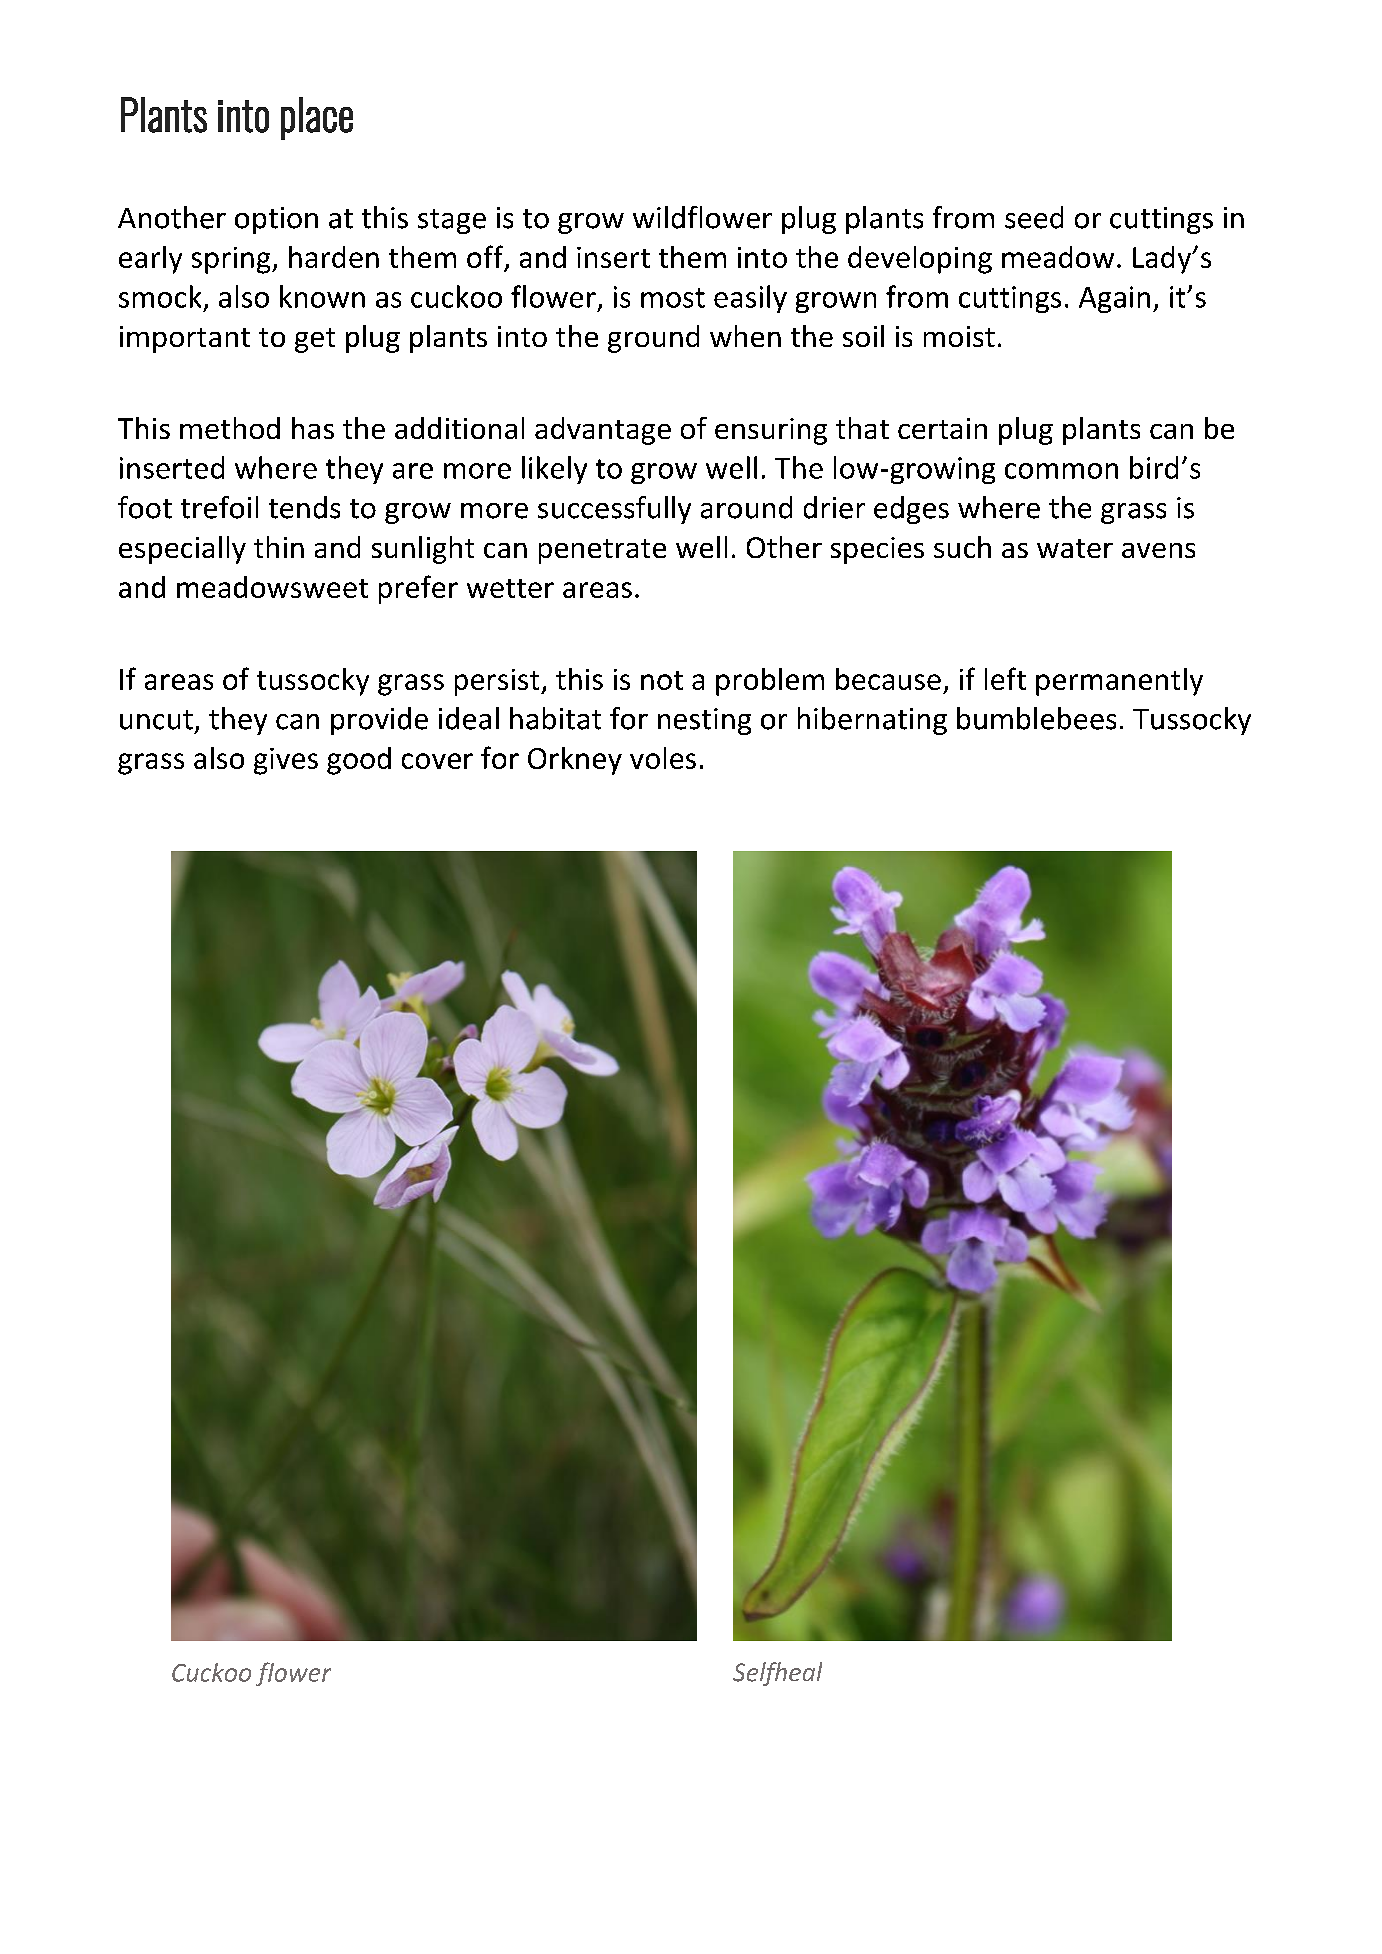 This image has height=1954, width=1382. I want to click on seed, so click(1034, 217).
